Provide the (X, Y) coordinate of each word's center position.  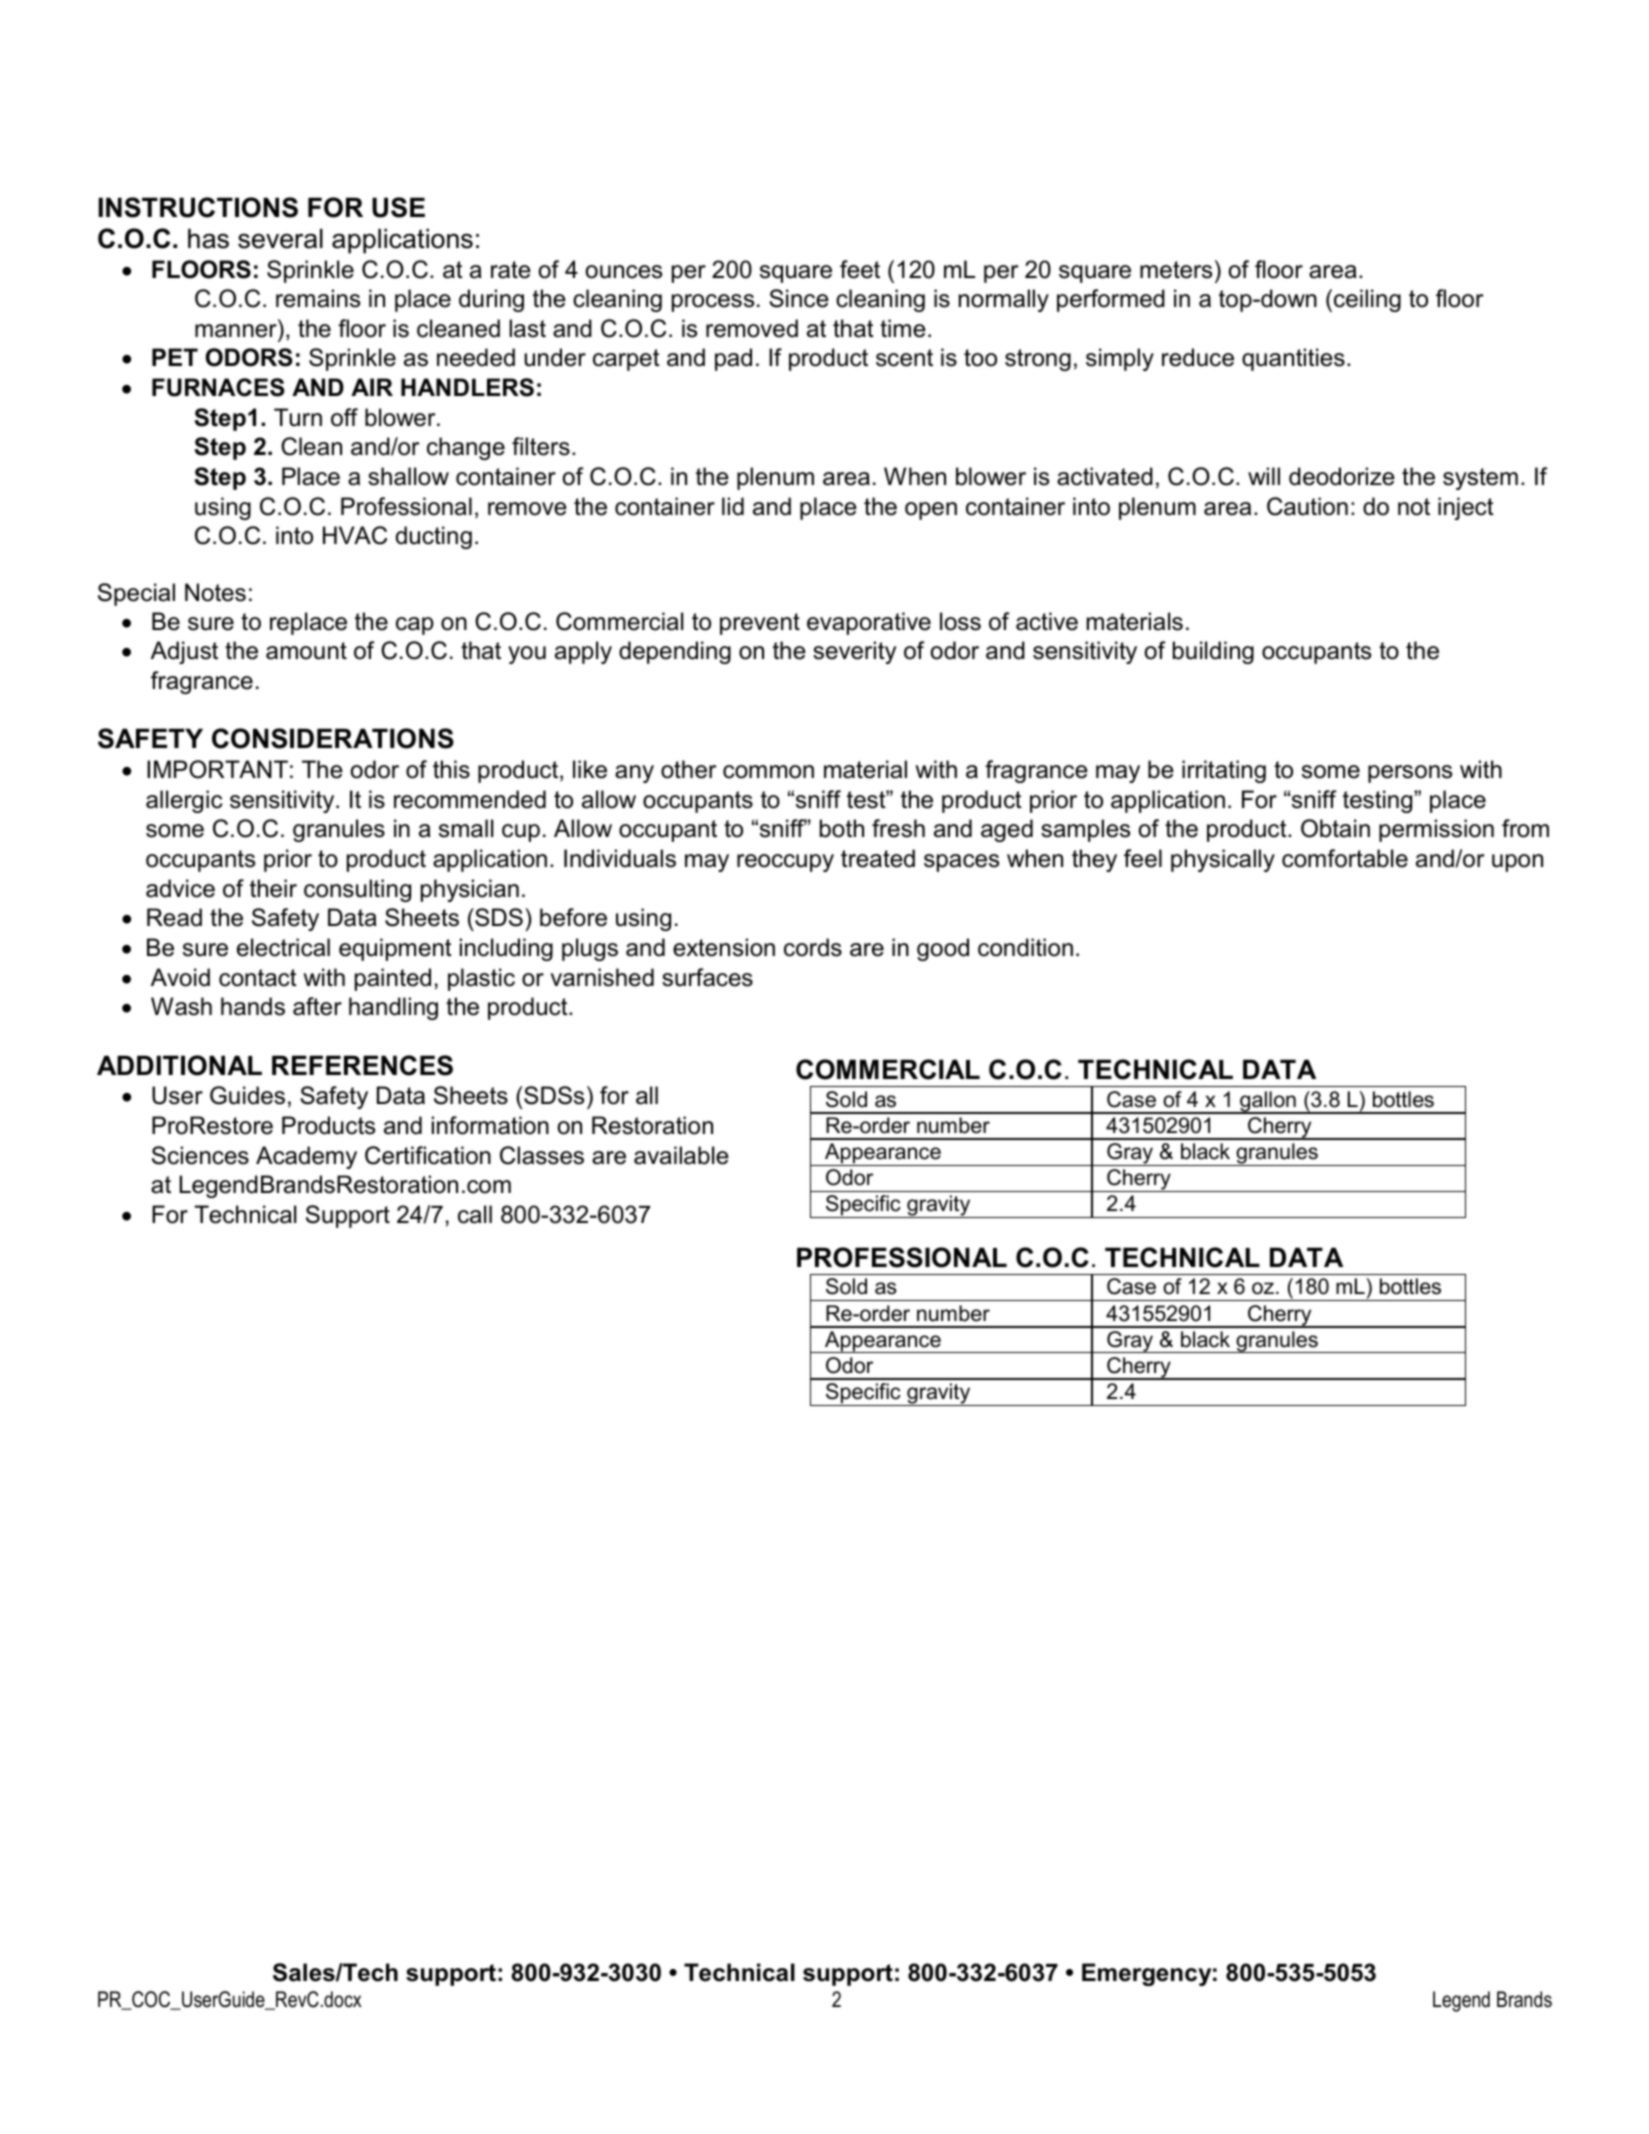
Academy (306, 1157)
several (280, 238)
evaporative (869, 623)
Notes (215, 592)
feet (860, 269)
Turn (298, 417)
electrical (283, 947)
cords (813, 947)
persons (1410, 774)
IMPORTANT (217, 769)
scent (904, 358)
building (1213, 652)
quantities (1293, 359)
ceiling (1367, 300)
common (768, 772)
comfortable (1345, 858)
